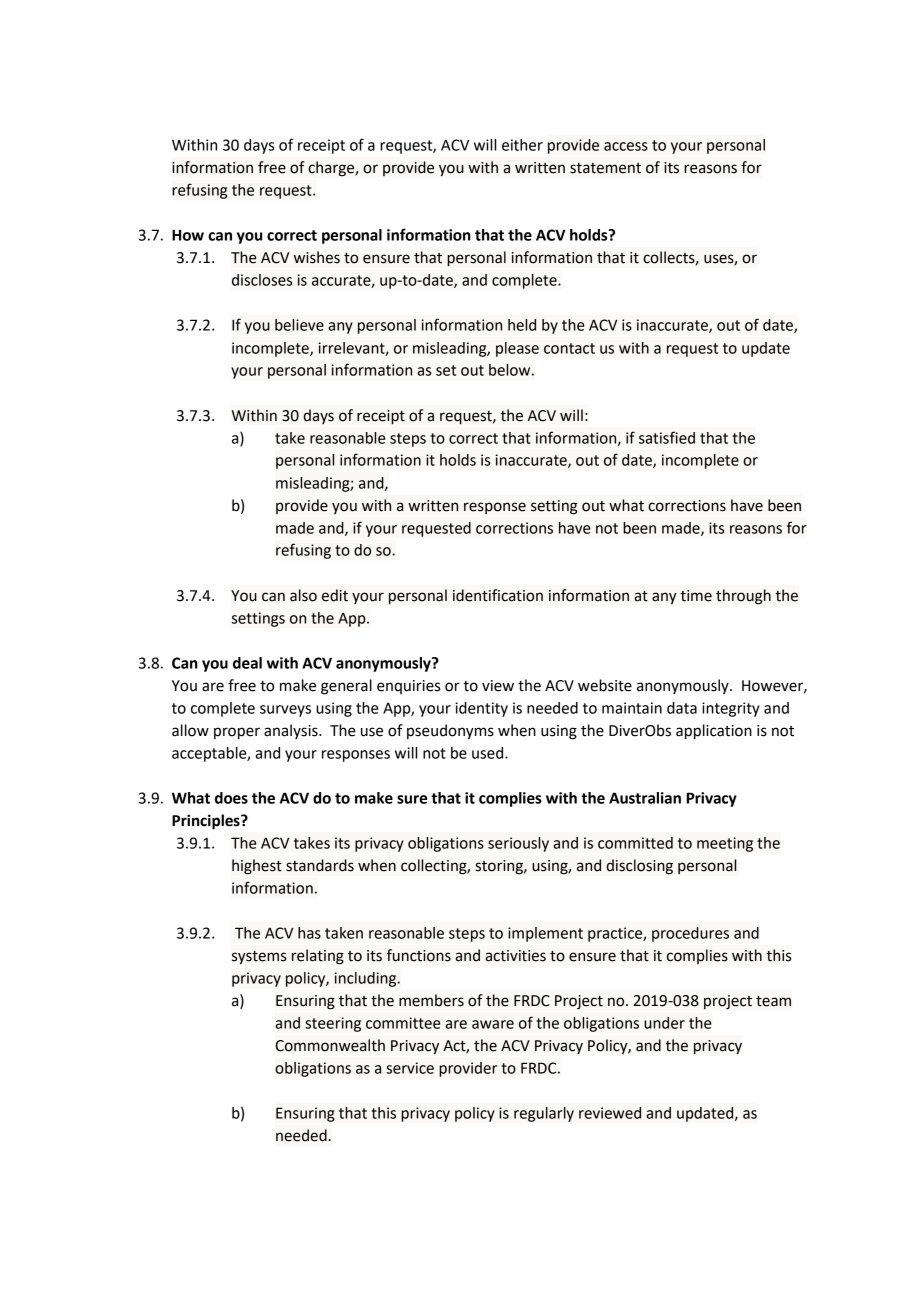 This image has height=1308, width=924. What do you see at coordinates (522, 145) in the image?
I see `either` at bounding box center [522, 145].
